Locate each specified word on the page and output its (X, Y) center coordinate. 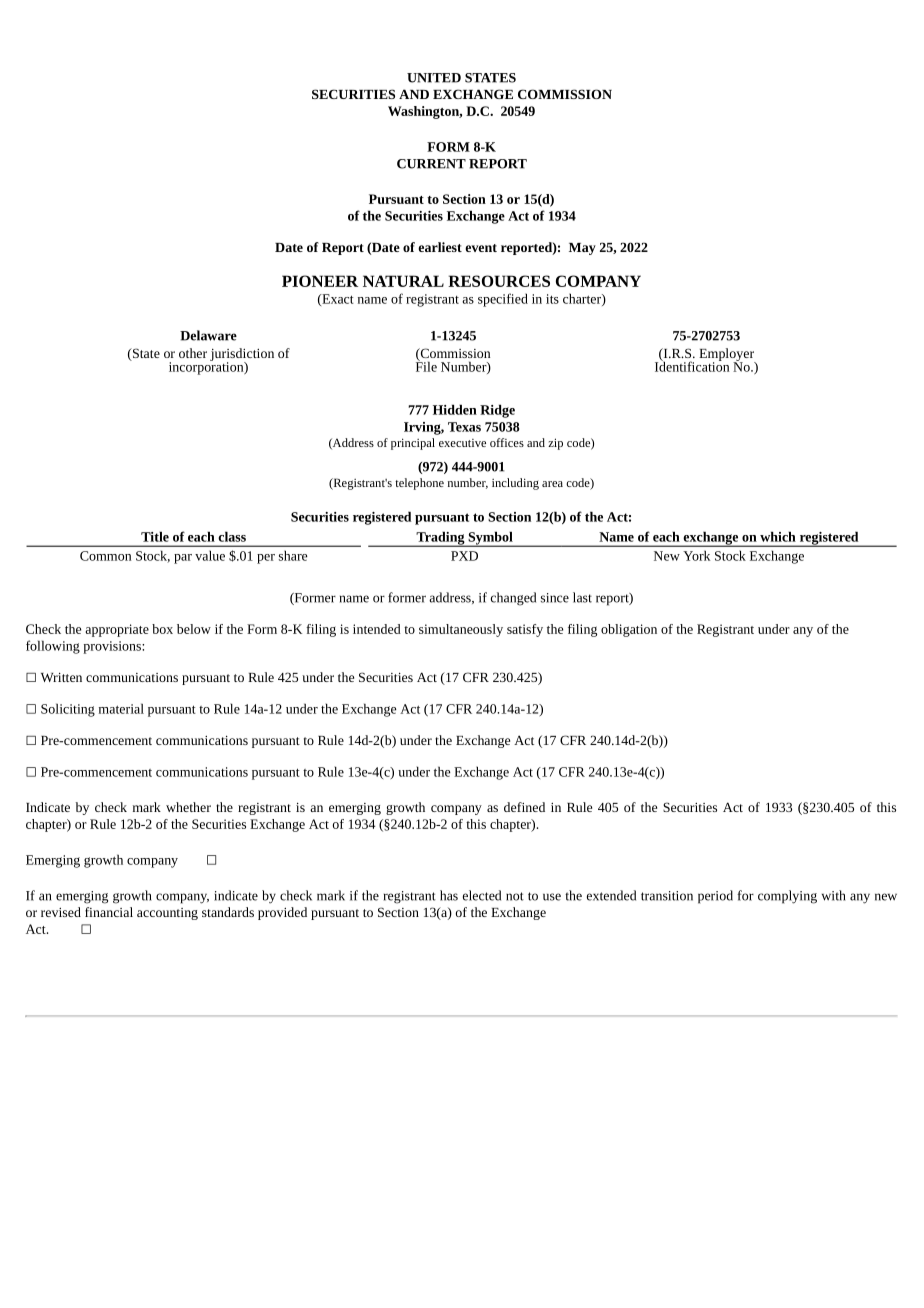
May (582, 249)
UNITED (434, 78)
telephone (419, 484)
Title (155, 536)
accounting (167, 914)
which (778, 536)
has (449, 895)
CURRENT (431, 164)
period (715, 897)
